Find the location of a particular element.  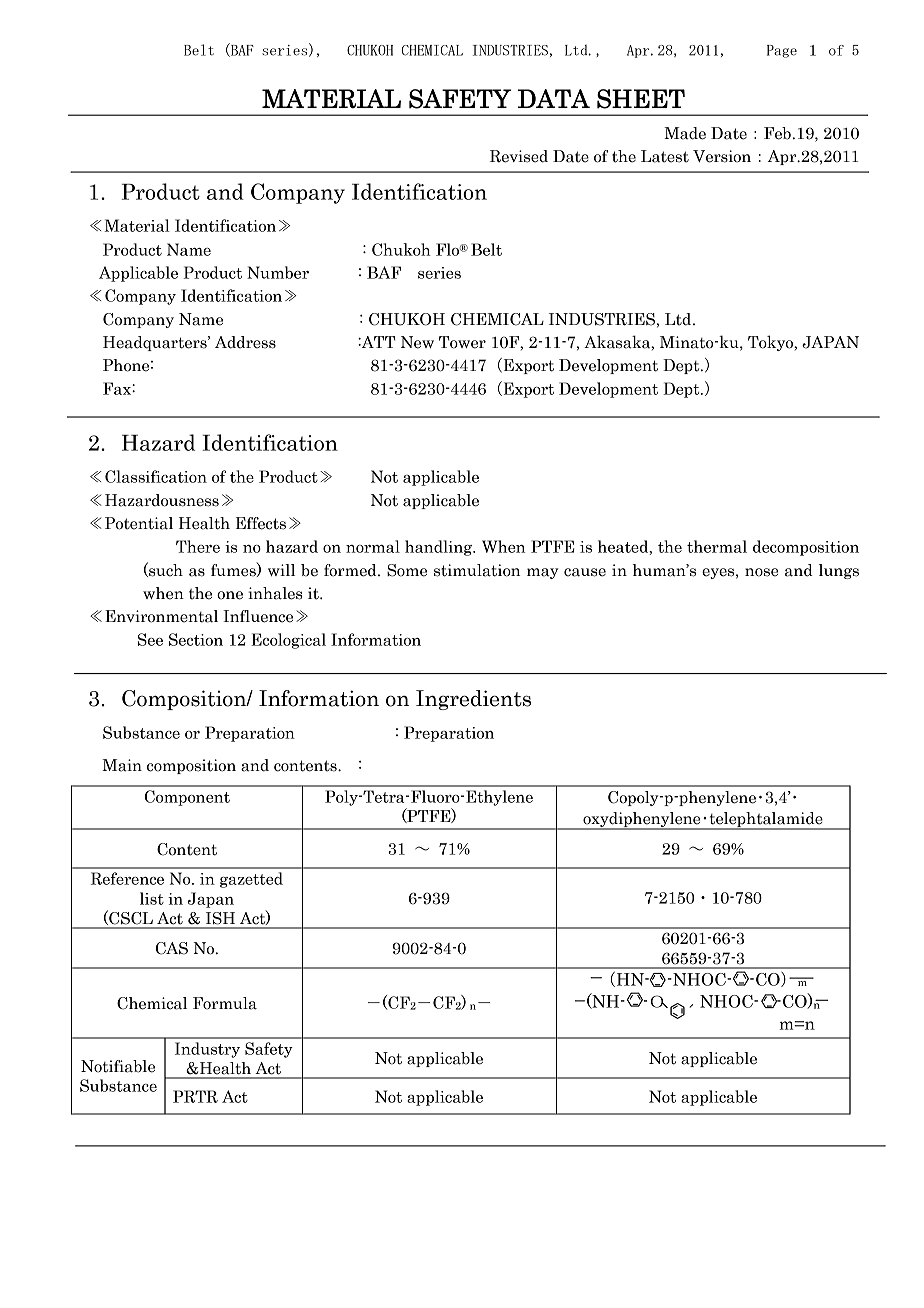

Number is located at coordinates (278, 272).
